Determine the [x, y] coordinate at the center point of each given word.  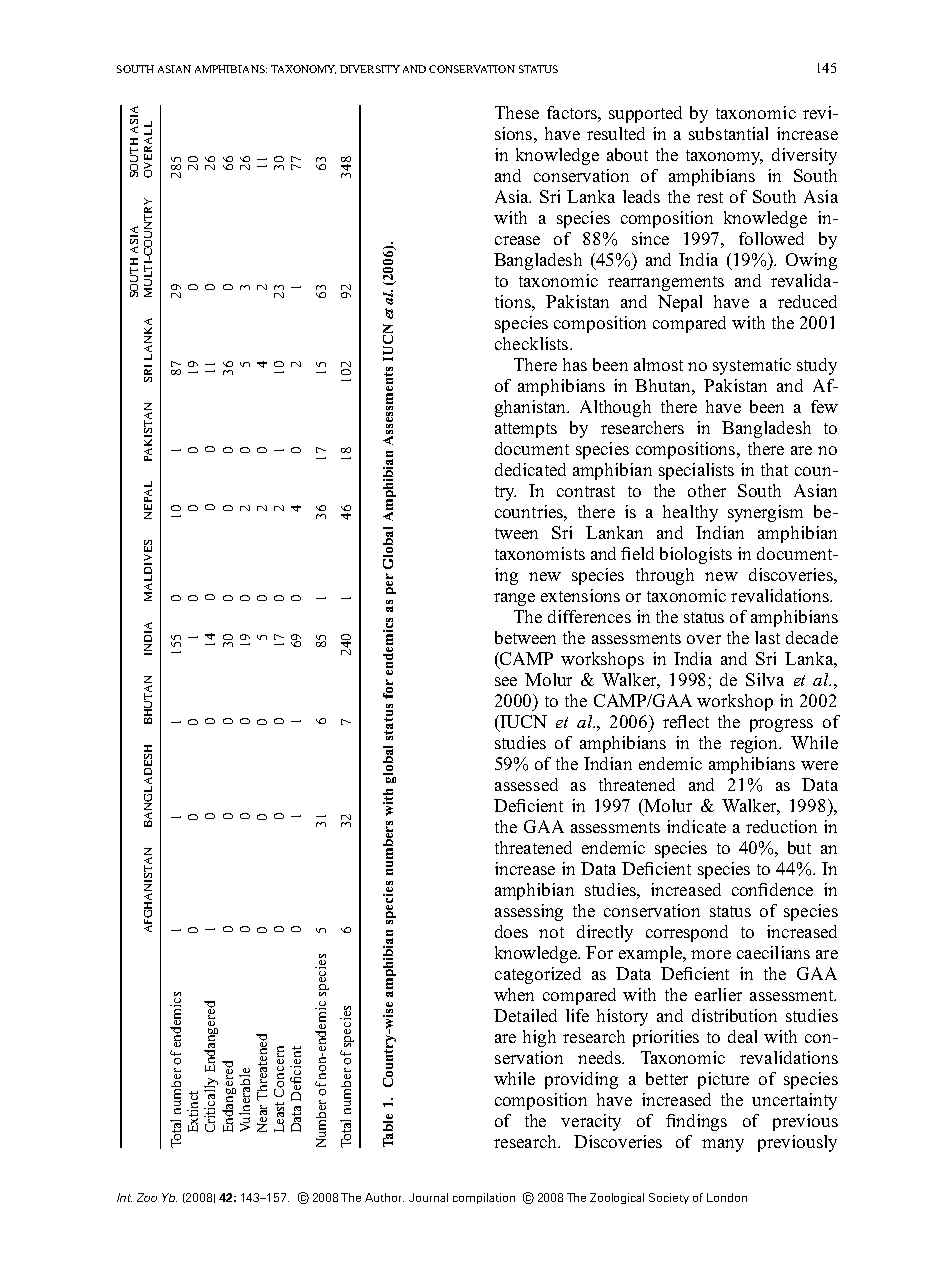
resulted [616, 133]
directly [605, 933]
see [506, 681]
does [511, 931]
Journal [428, 1197]
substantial [728, 133]
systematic [752, 366]
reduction [781, 826]
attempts [526, 430]
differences [589, 616]
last [767, 637]
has [575, 364]
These [517, 112]
